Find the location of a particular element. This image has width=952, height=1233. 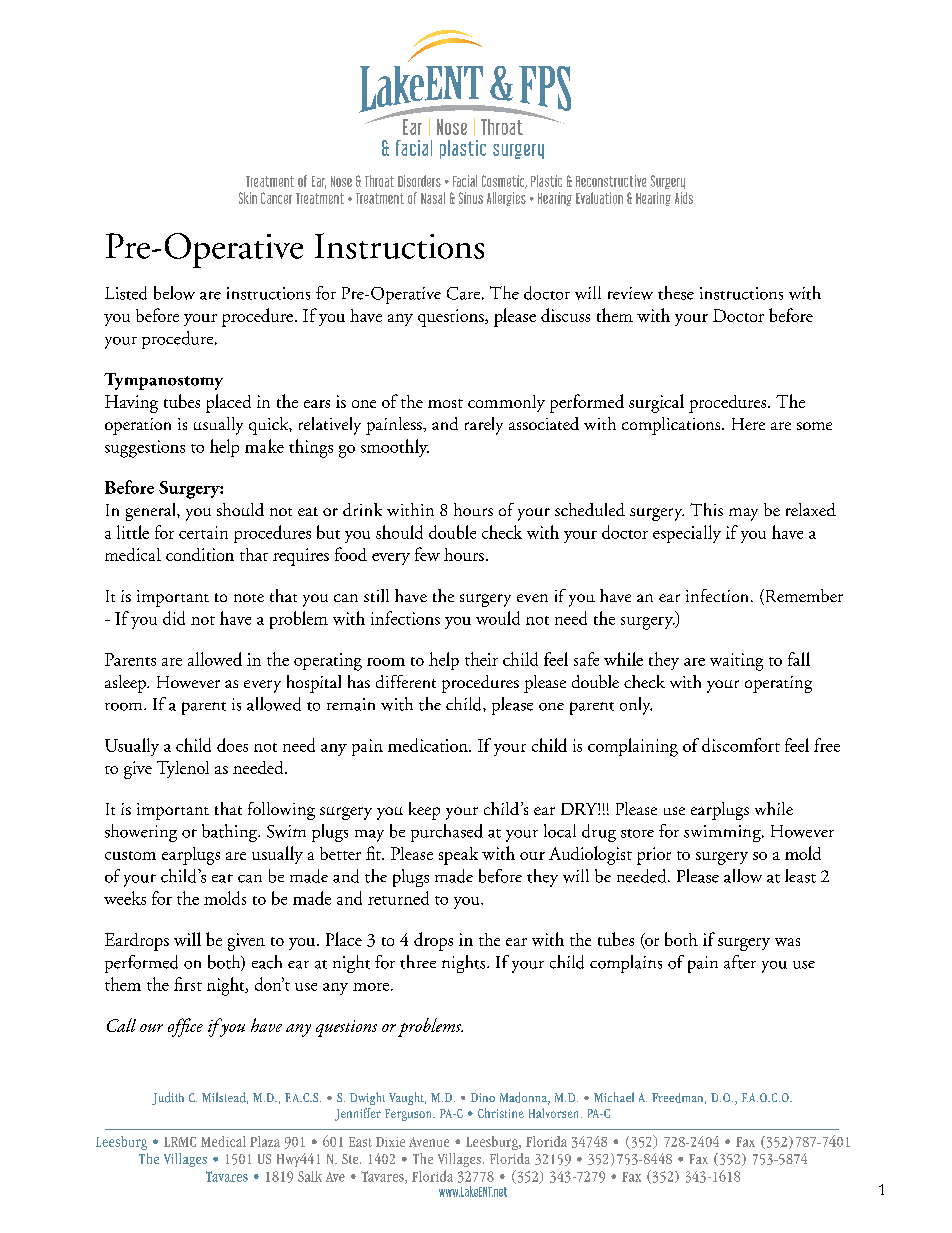

asleep is located at coordinates (126, 684).
